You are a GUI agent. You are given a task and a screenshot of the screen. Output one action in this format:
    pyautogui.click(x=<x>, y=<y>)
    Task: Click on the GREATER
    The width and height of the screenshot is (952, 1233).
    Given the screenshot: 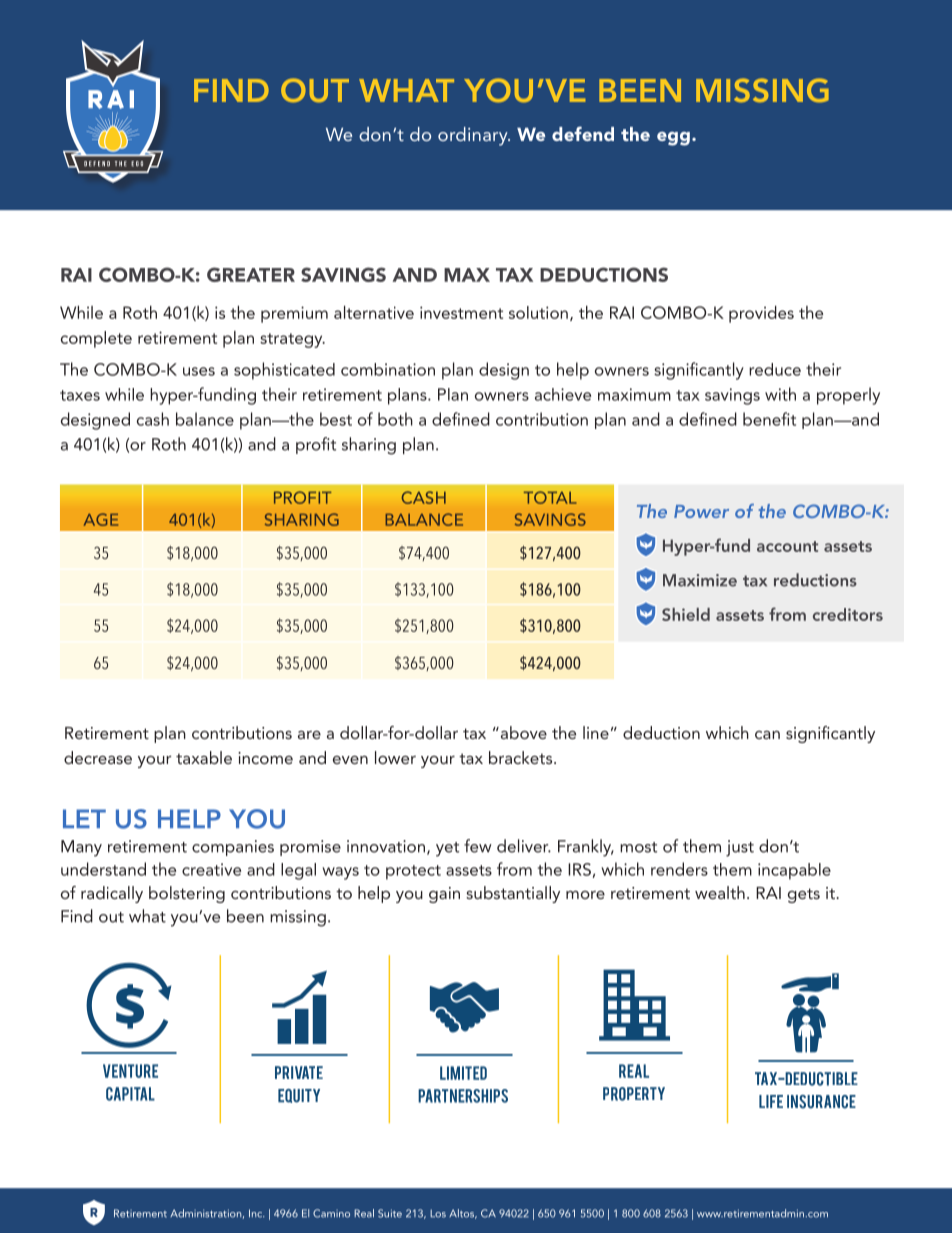 What is the action you would take?
    pyautogui.click(x=251, y=274)
